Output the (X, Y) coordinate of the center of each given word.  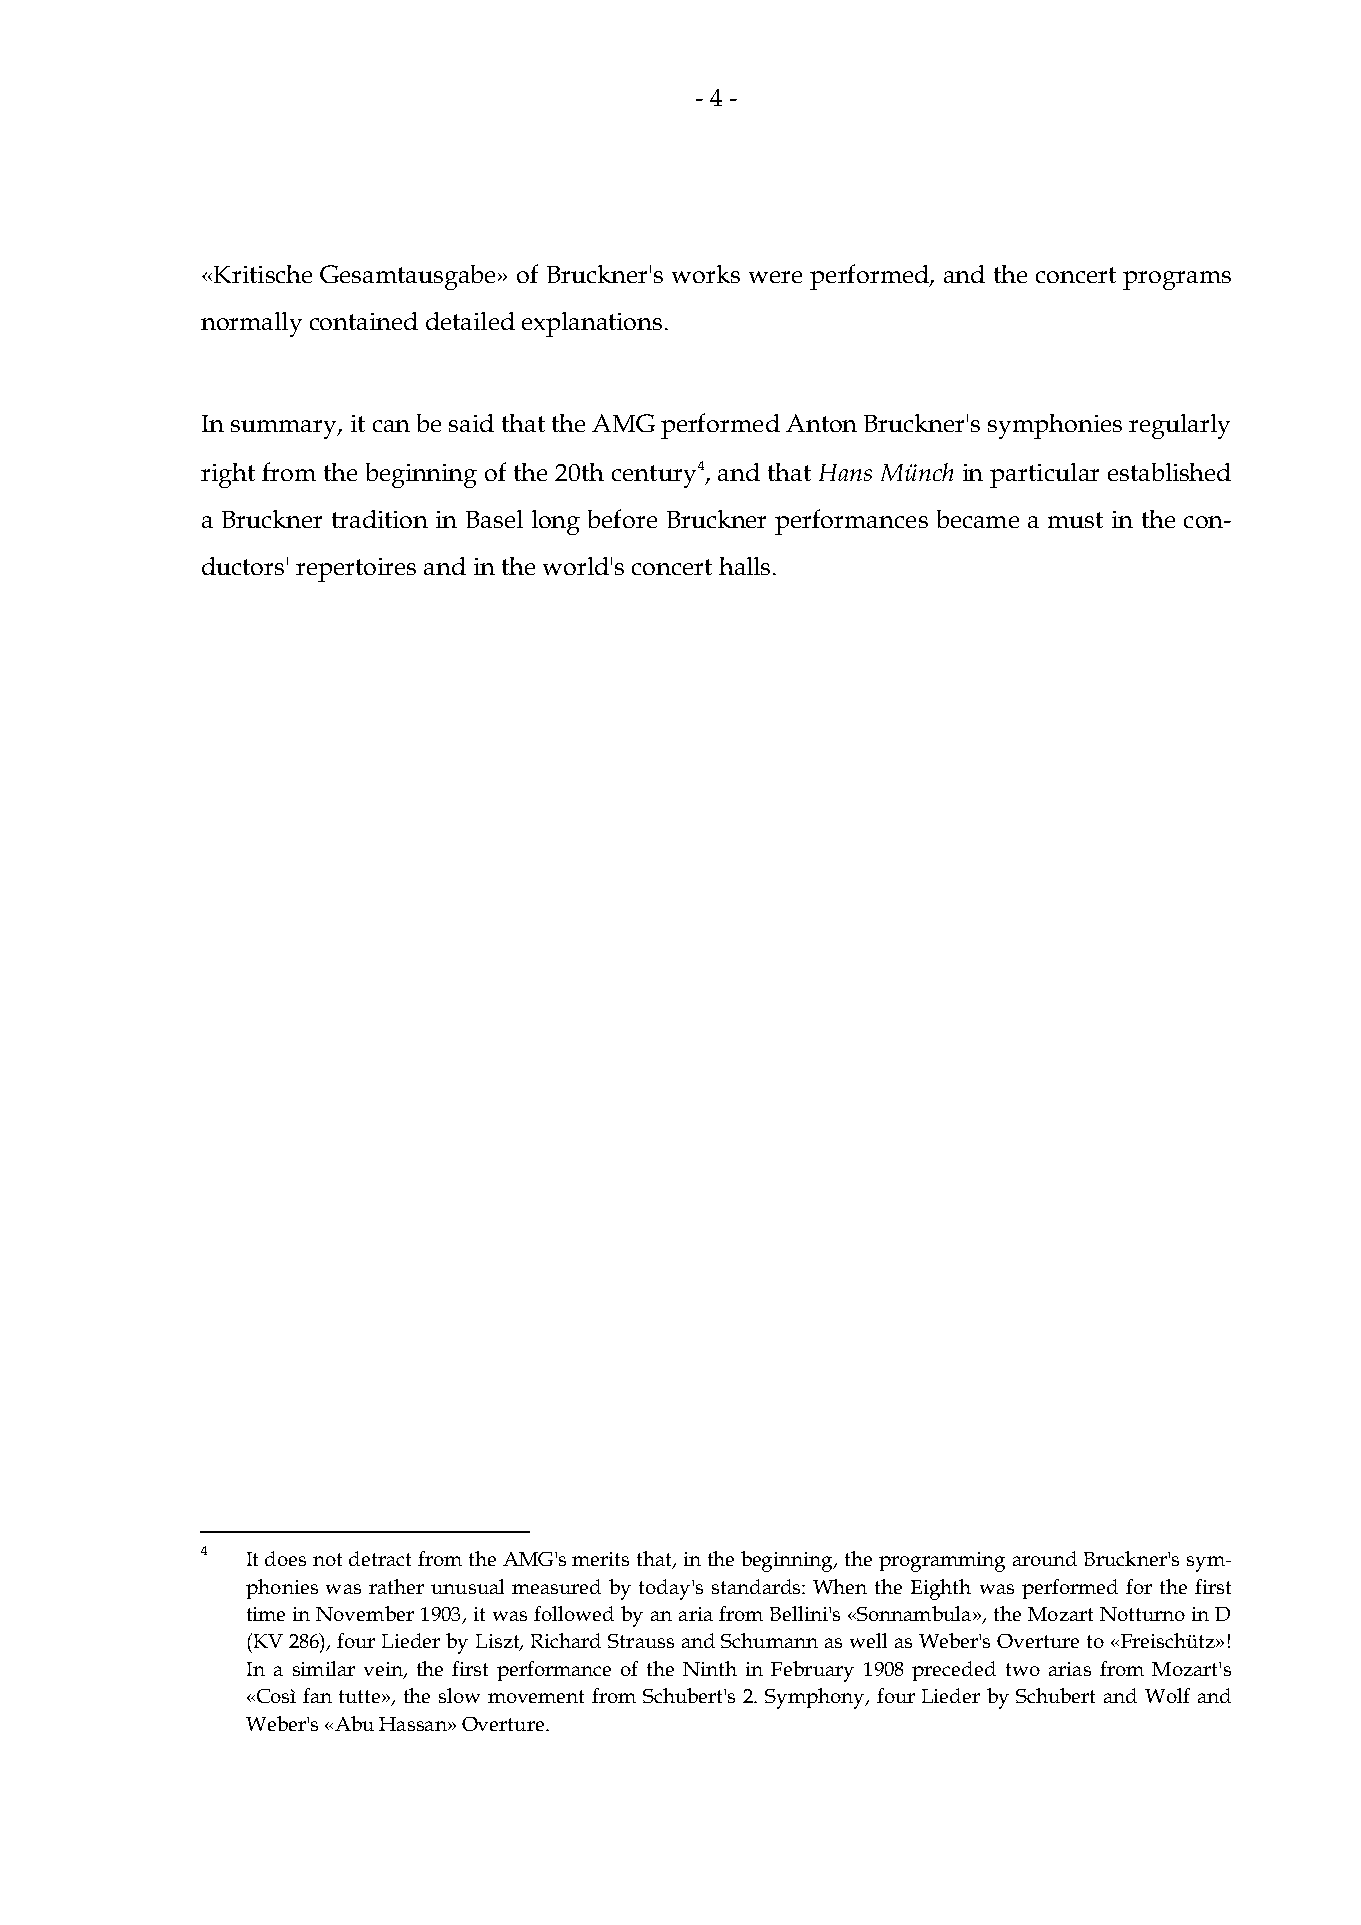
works (706, 274)
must (1075, 520)
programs (1177, 280)
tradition (380, 519)
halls (744, 566)
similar (324, 1668)
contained (364, 321)
